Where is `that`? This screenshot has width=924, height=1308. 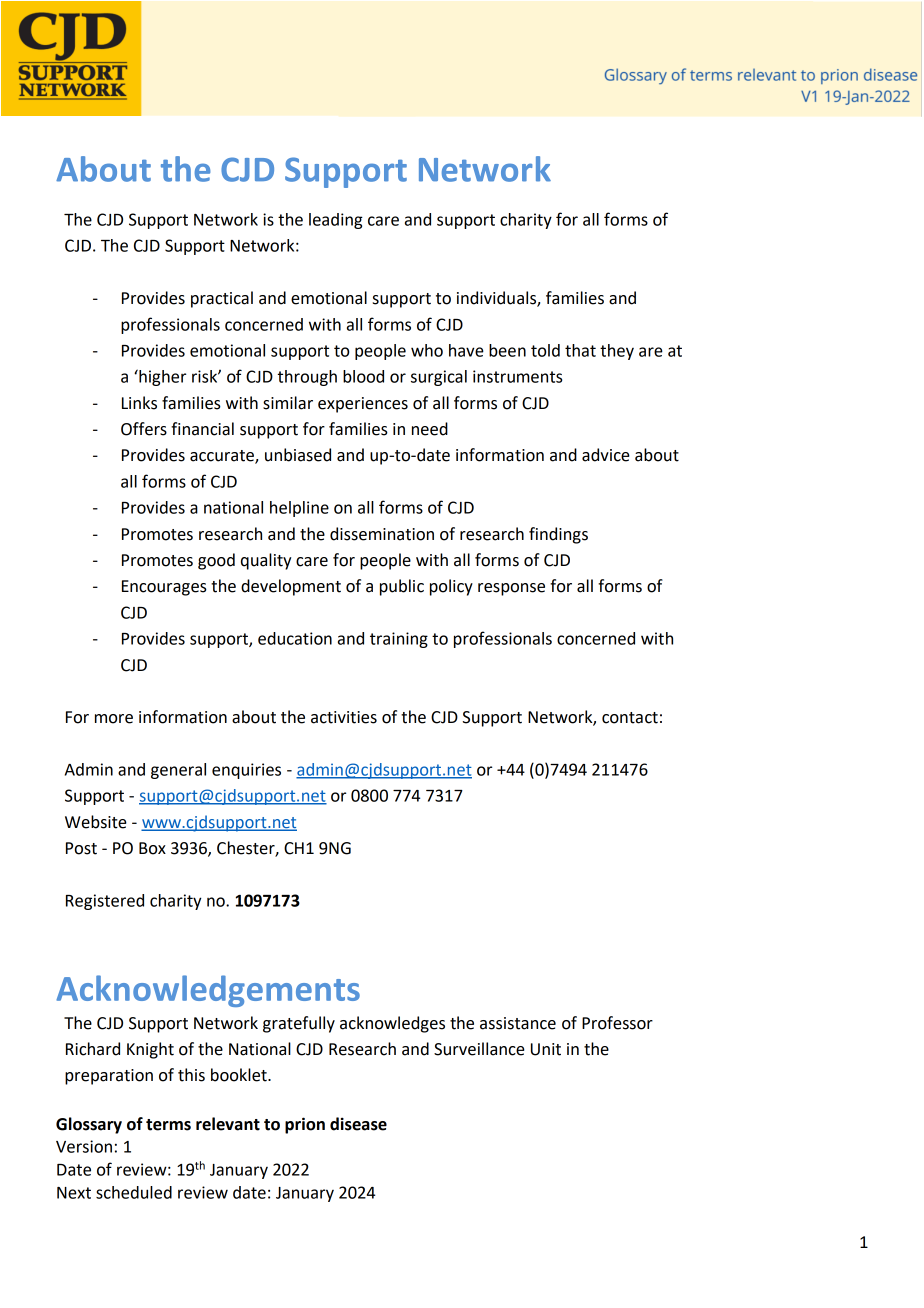
that is located at coordinates (580, 350).
